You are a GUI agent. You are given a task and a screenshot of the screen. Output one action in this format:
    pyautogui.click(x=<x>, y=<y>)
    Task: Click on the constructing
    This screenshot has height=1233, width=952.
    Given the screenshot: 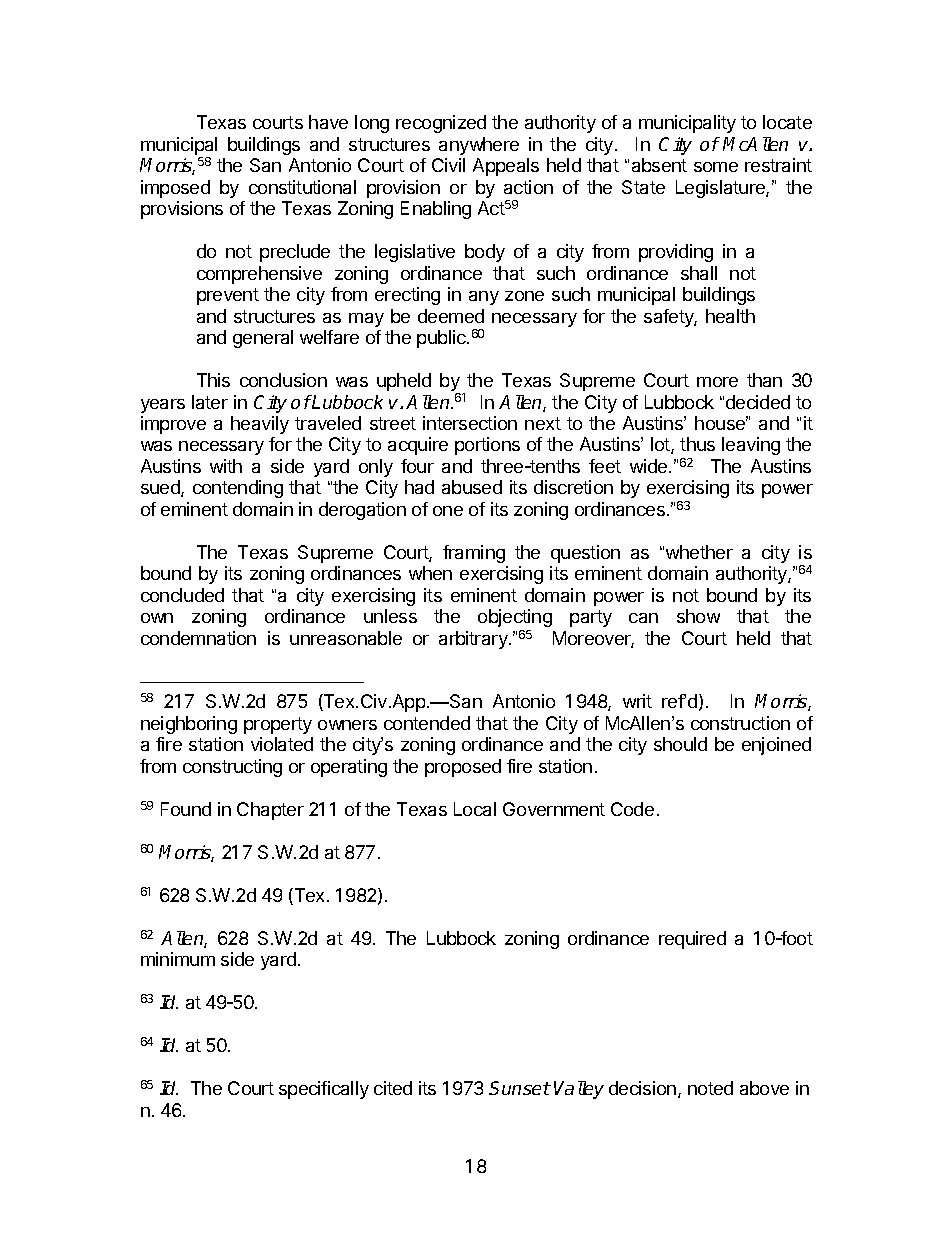 What is the action you would take?
    pyautogui.click(x=232, y=768)
